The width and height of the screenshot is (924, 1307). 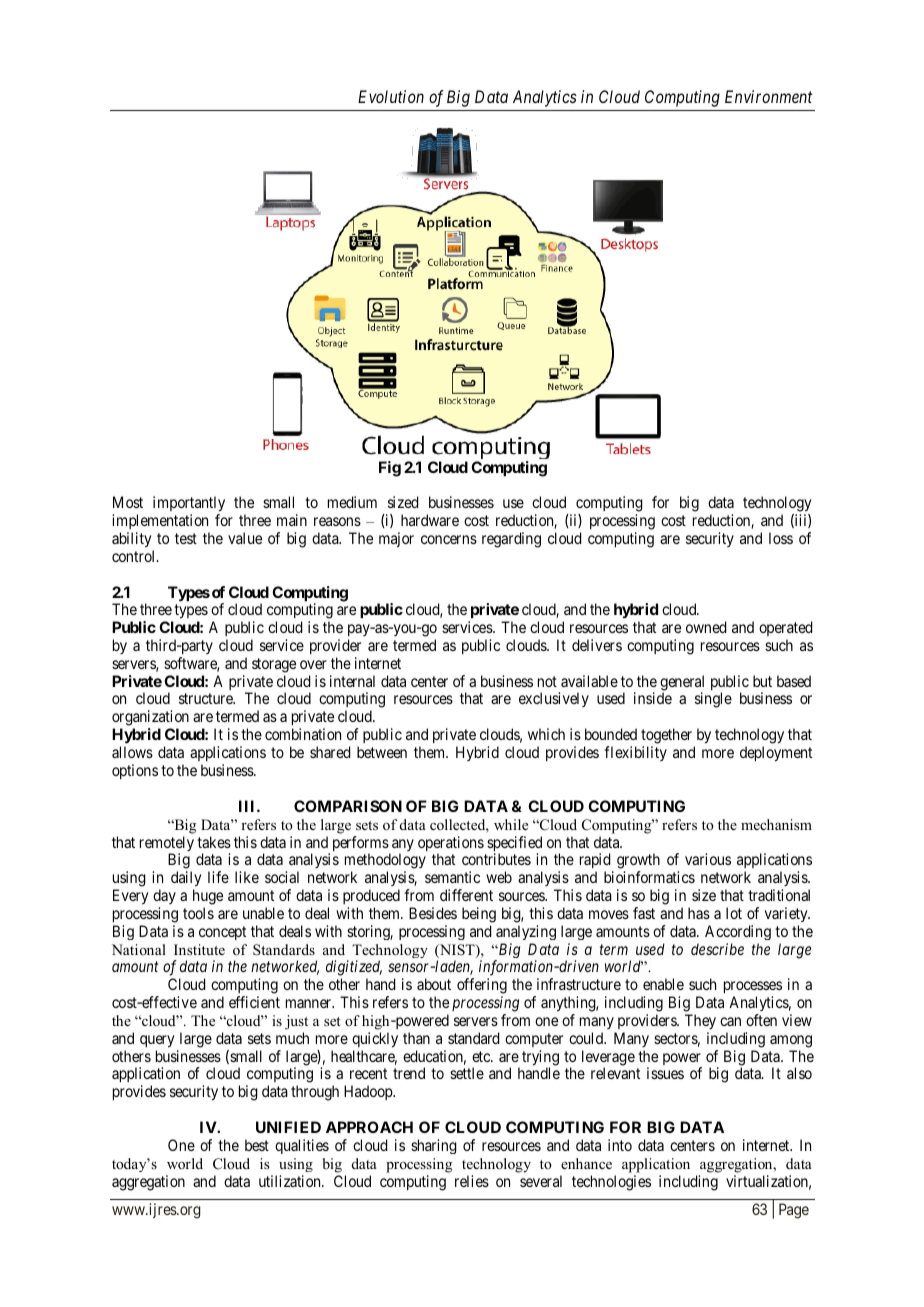 What do you see at coordinates (472, 1181) in the screenshot?
I see `relies` at bounding box center [472, 1181].
